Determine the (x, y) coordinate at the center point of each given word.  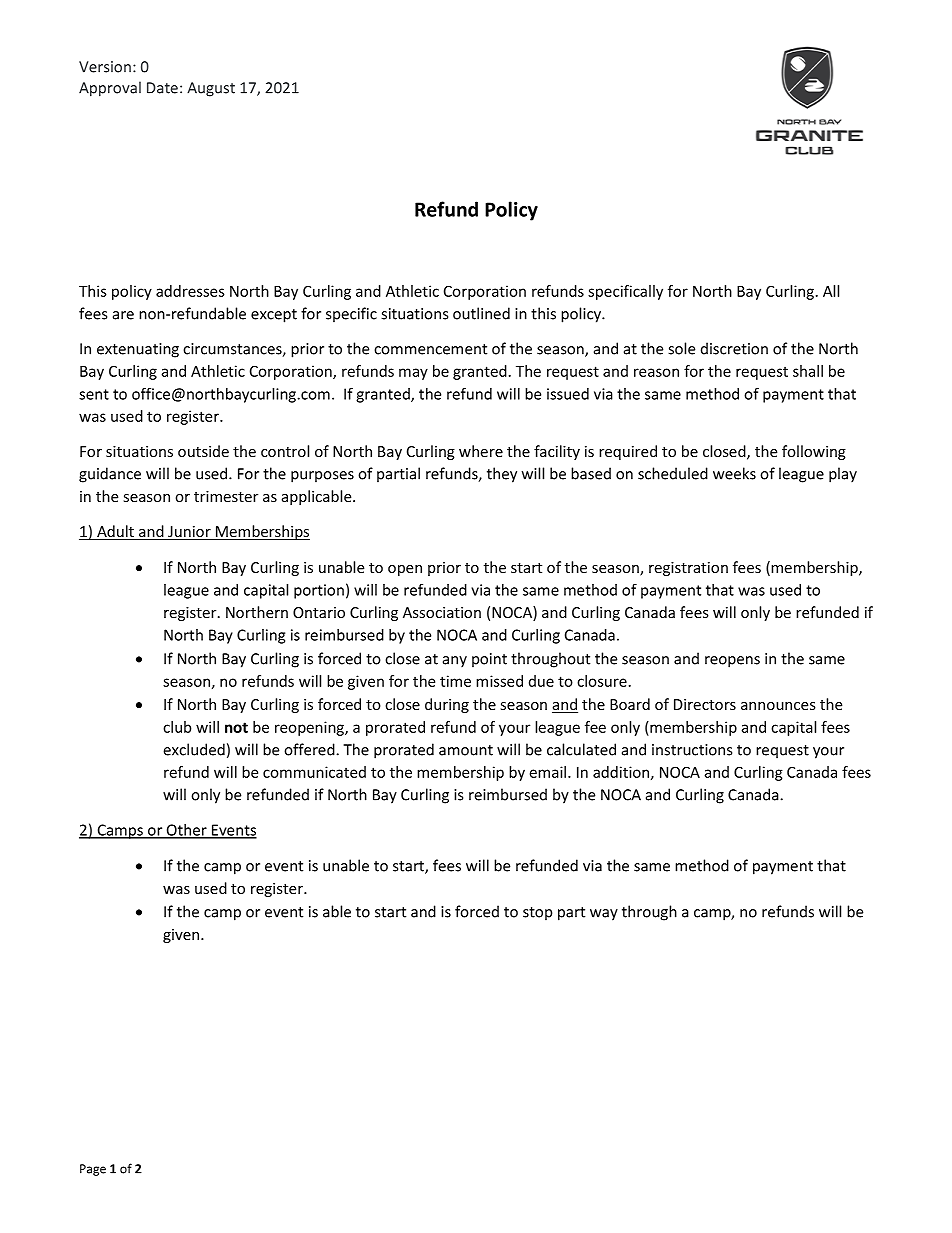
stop (537, 914)
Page (93, 1170)
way (604, 915)
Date (162, 88)
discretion (734, 348)
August (211, 89)
